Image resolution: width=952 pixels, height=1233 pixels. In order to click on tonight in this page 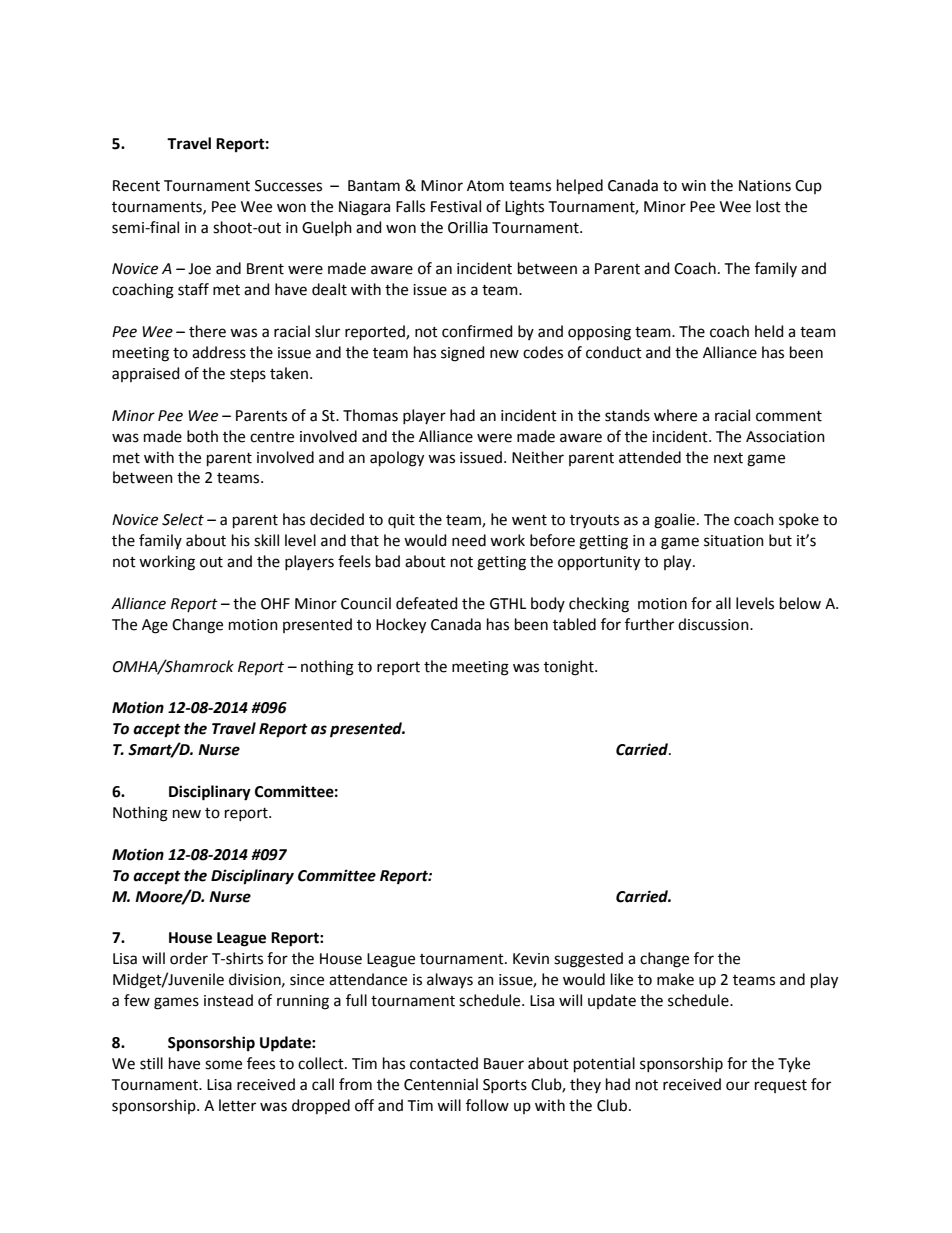, I will do `click(570, 668)`.
